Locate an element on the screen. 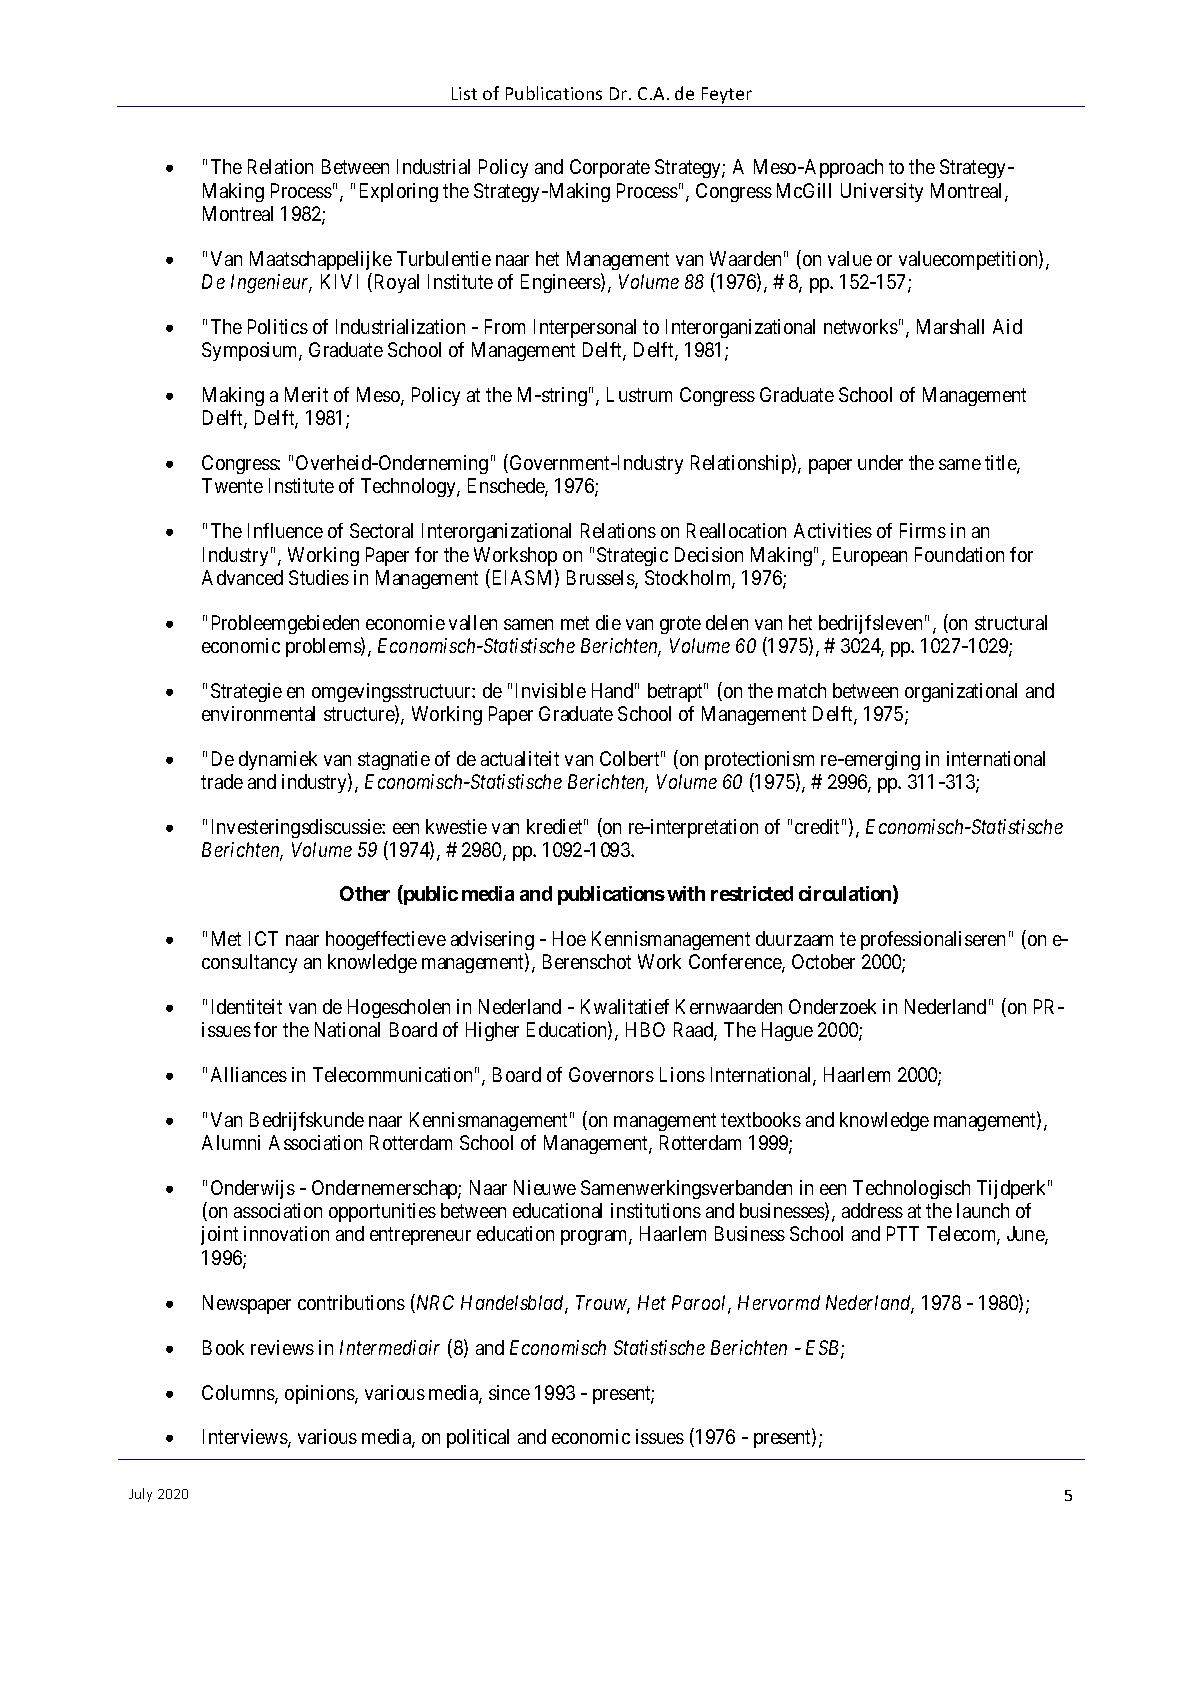 Image resolution: width=1203 pixels, height=1701 pixels. Exploring is located at coordinates (399, 192).
